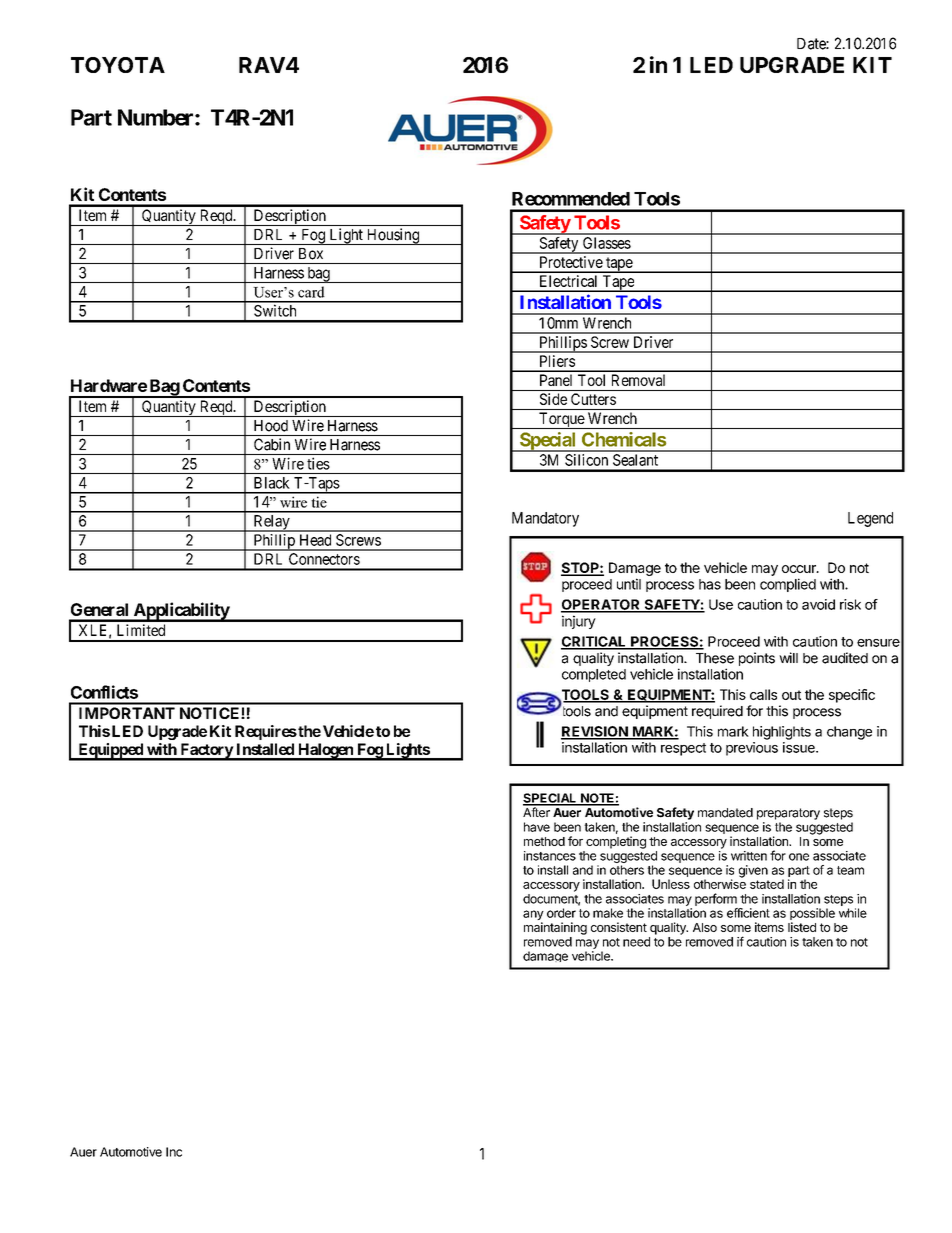  What do you see at coordinates (174, 1152) in the screenshot?
I see `Inc` at bounding box center [174, 1152].
